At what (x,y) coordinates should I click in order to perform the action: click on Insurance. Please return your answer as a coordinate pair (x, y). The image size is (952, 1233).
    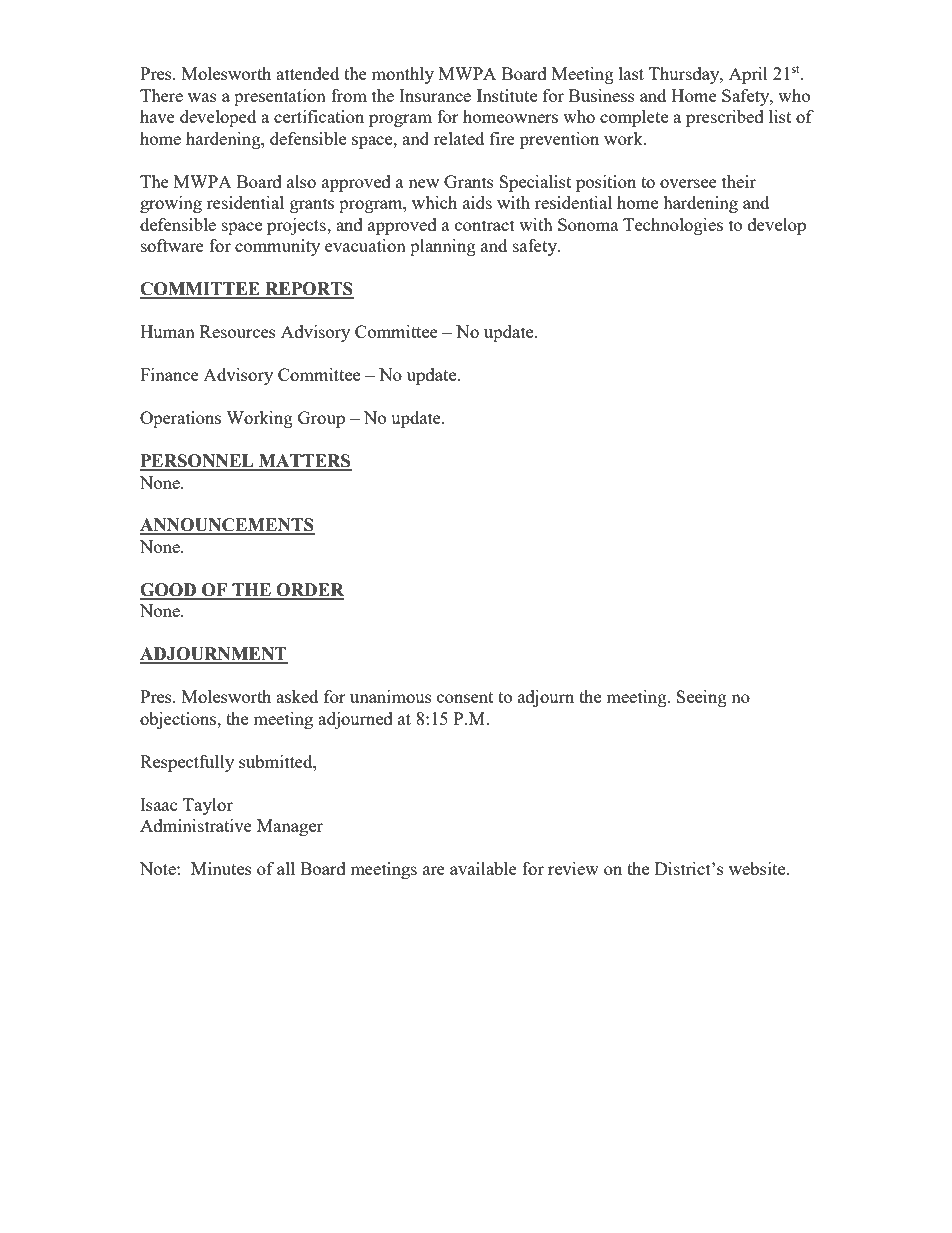
    Looking at the image, I should click on (435, 95).
